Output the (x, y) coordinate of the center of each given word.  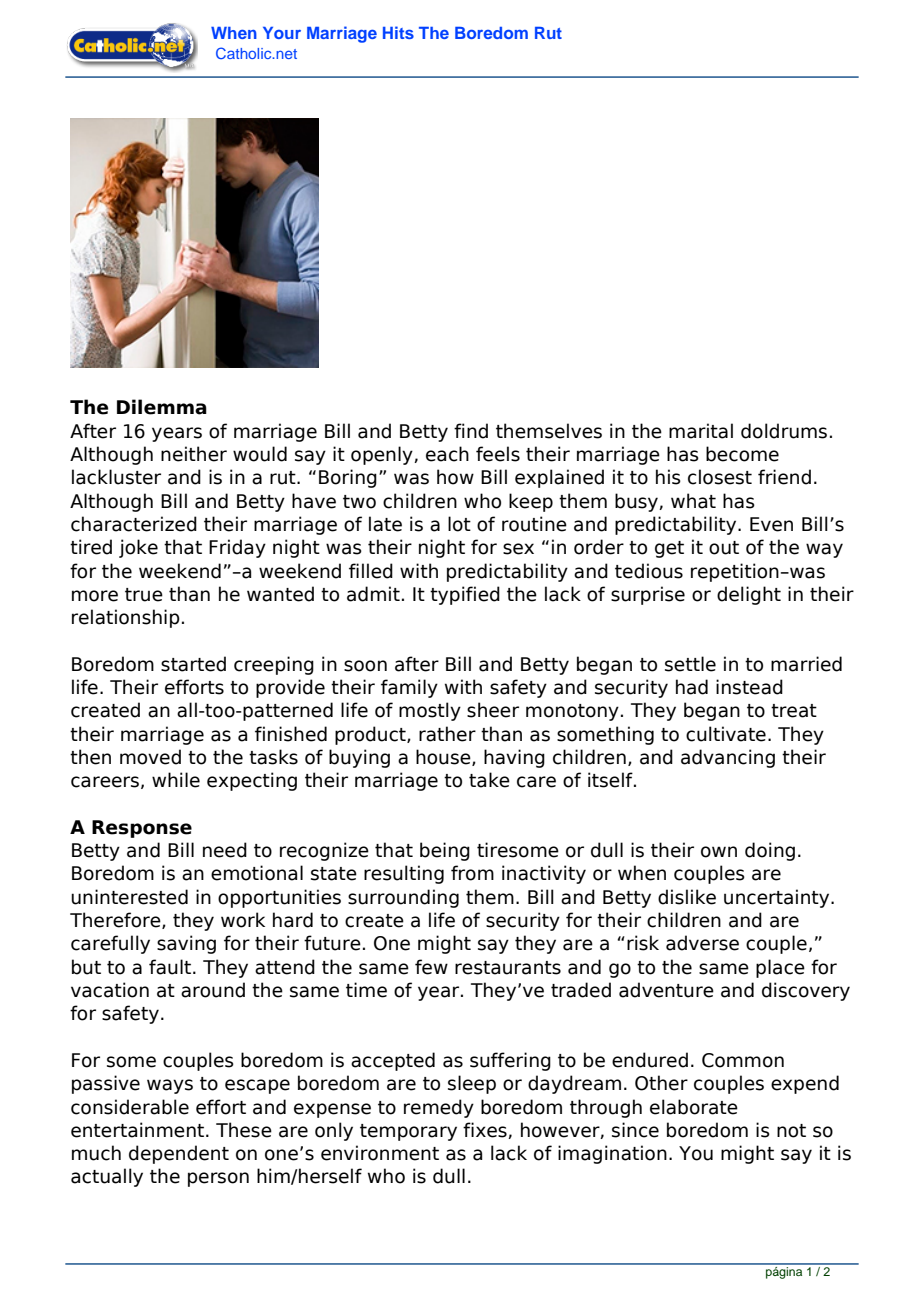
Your (282, 33)
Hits (398, 32)
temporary (408, 1132)
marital (701, 431)
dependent (179, 1154)
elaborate (694, 1107)
